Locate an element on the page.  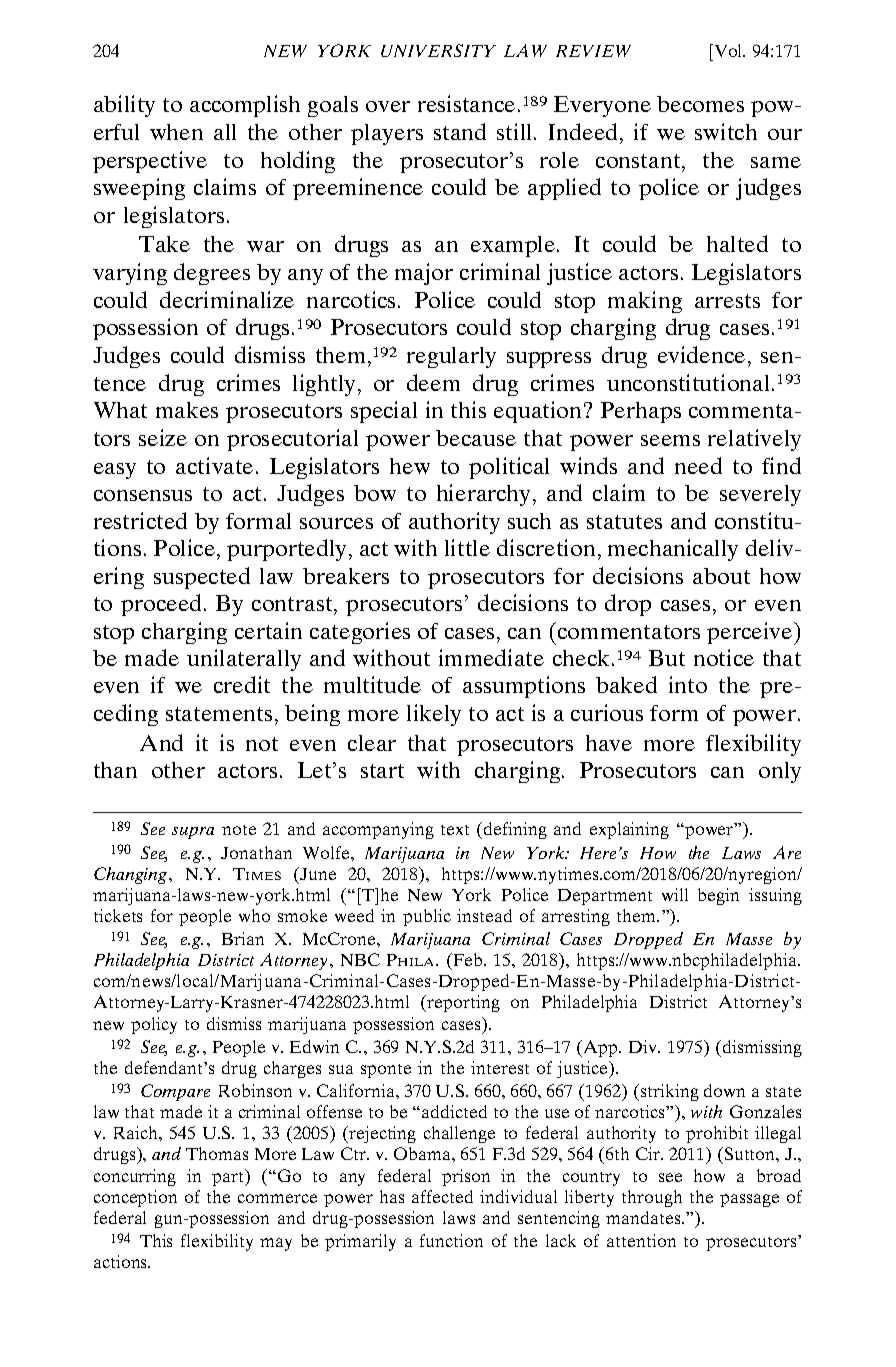
unilaterally is located at coordinates (244, 660).
